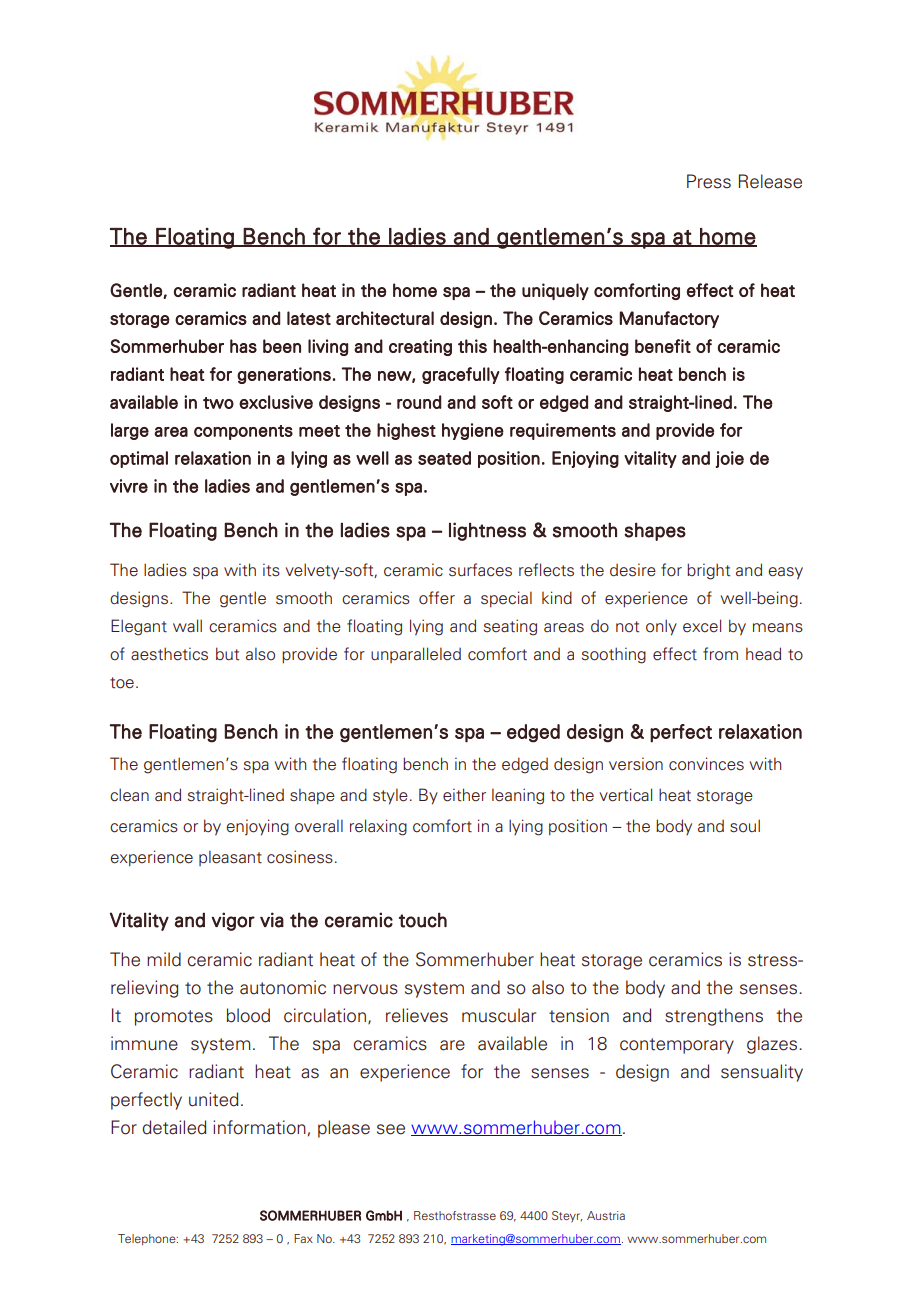 The width and height of the screenshot is (924, 1308). Describe the element at coordinates (709, 181) in the screenshot. I see `Press` at that location.
